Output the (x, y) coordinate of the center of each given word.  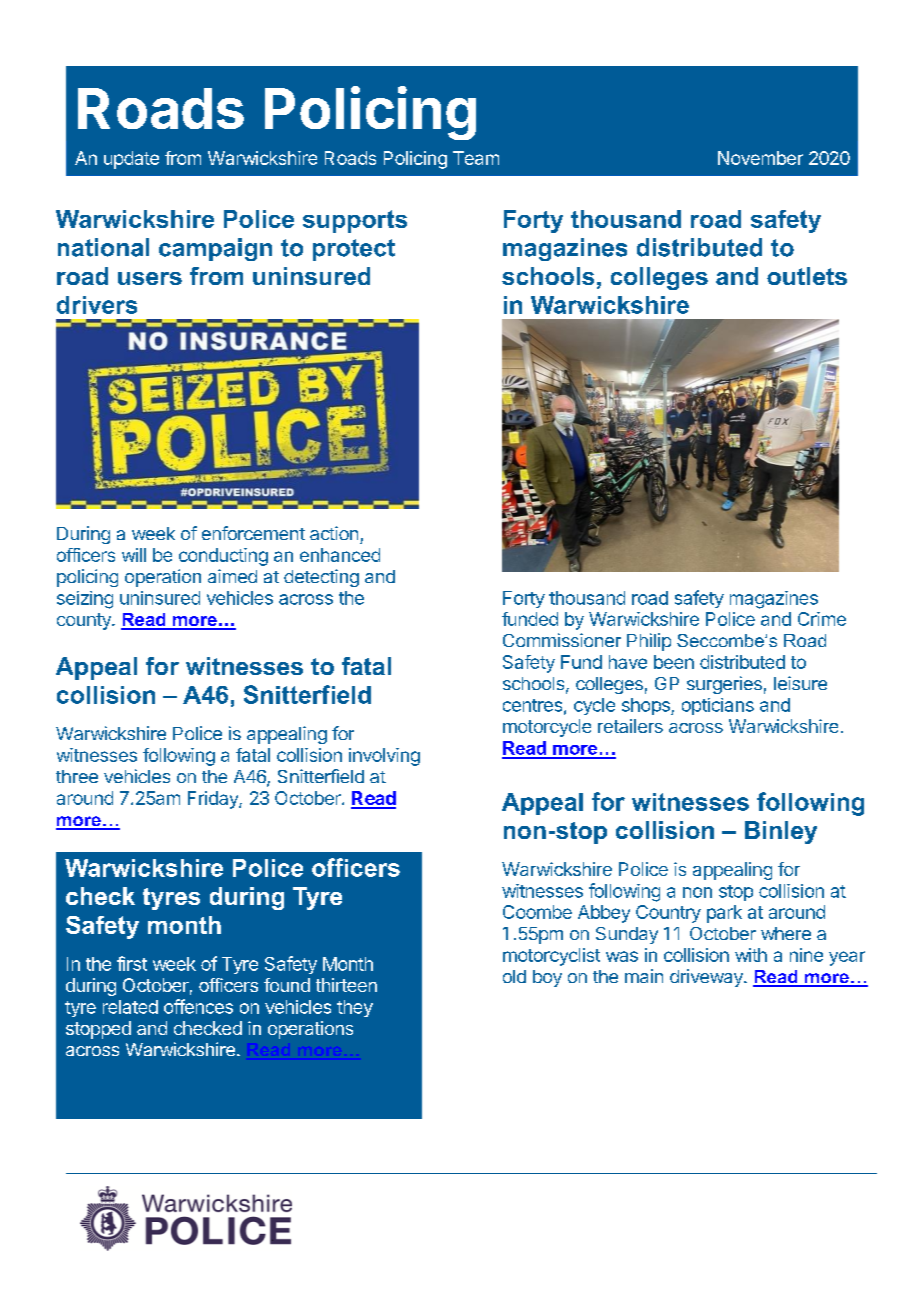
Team (476, 158)
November (760, 158)
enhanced (340, 555)
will (134, 555)
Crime (822, 619)
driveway (707, 978)
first (132, 963)
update (131, 160)
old (514, 976)
